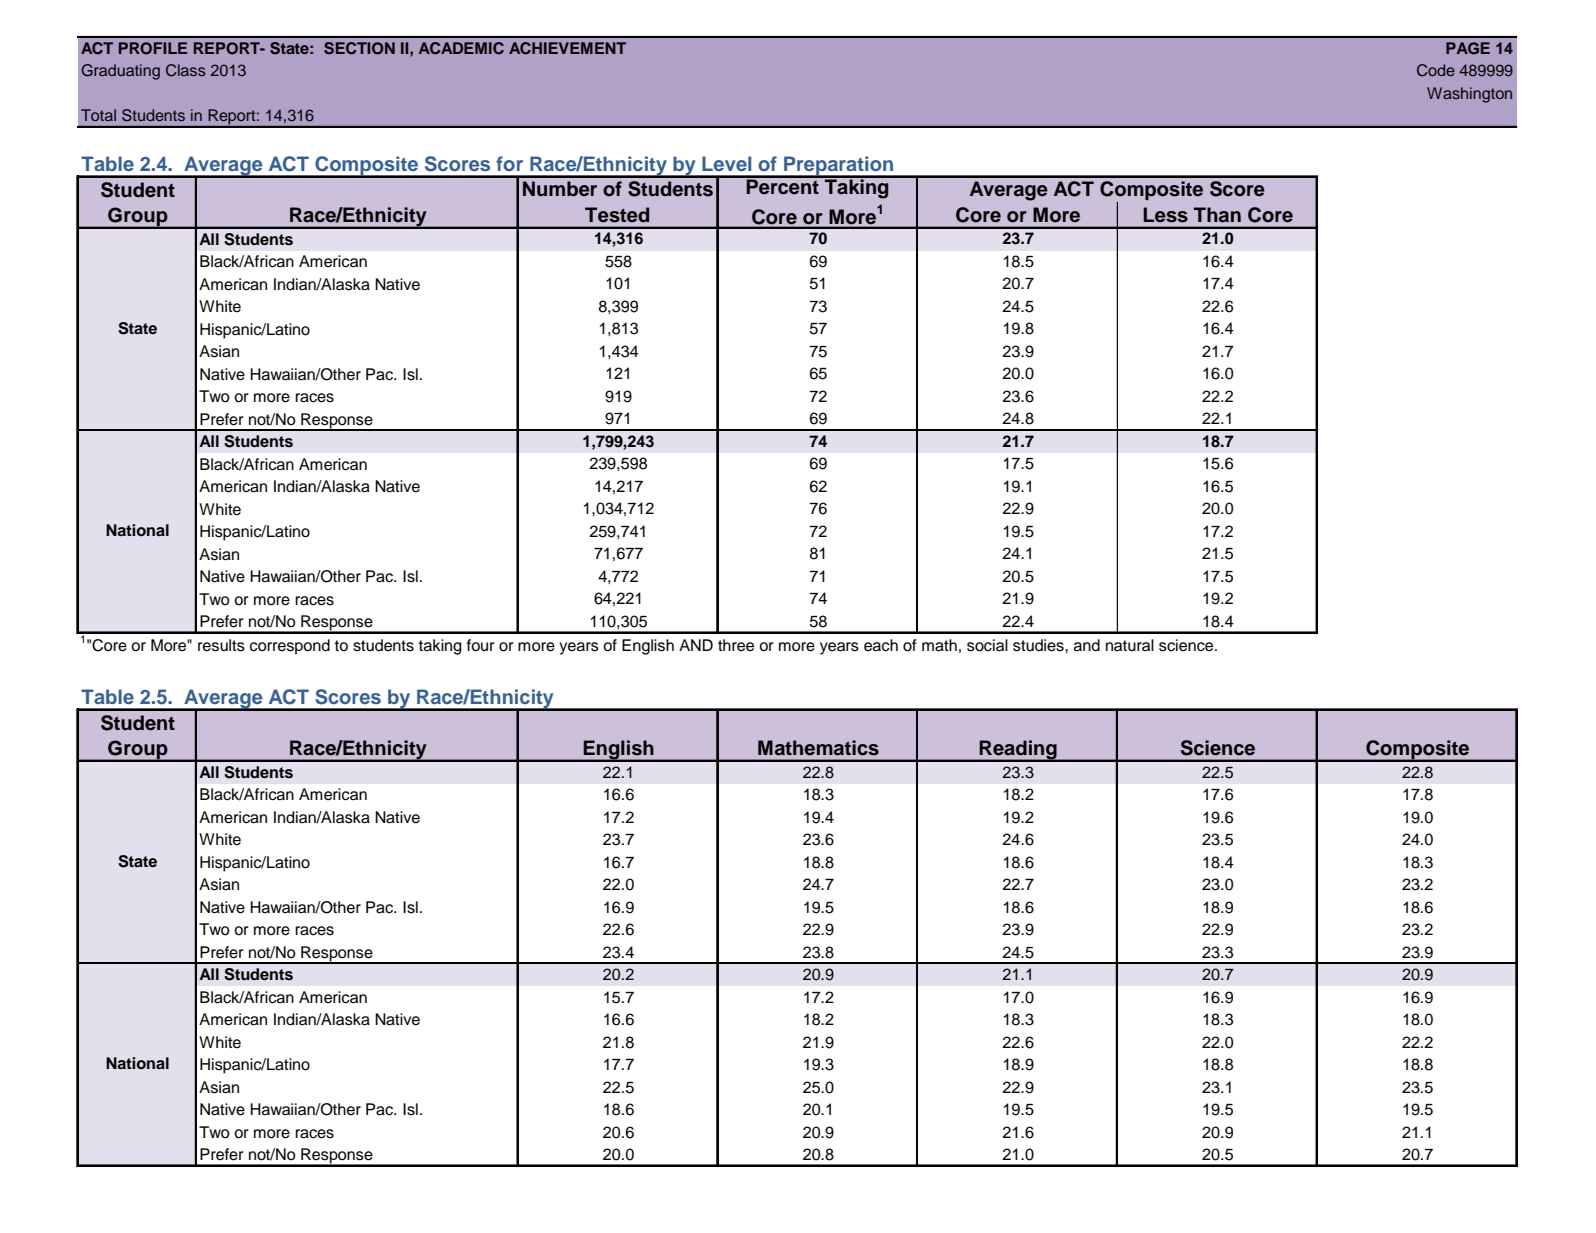 The width and height of the screenshot is (1596, 1233). I want to click on Reading, so click(1018, 751).
